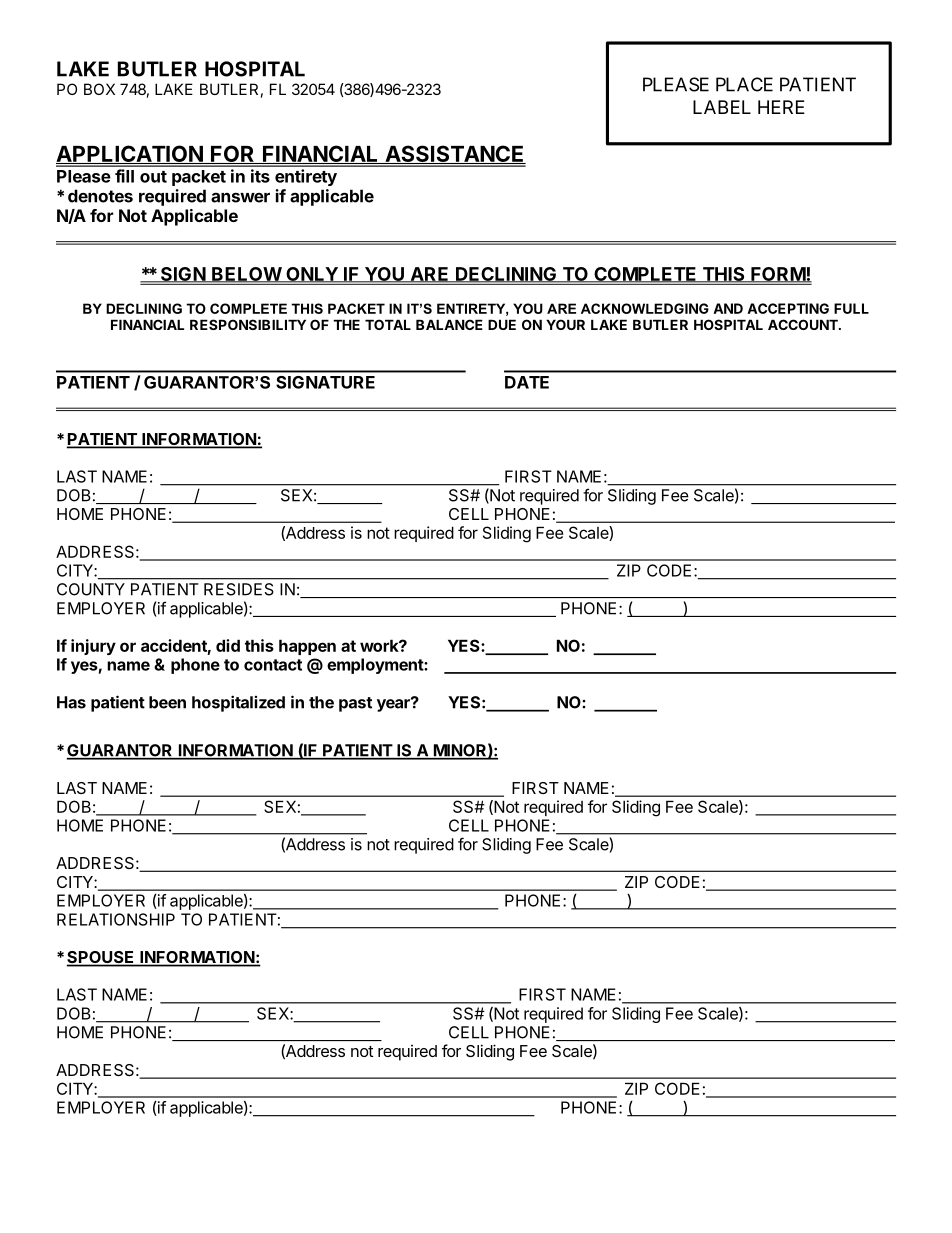  Describe the element at coordinates (376, 666) in the screenshot. I see `employment` at that location.
